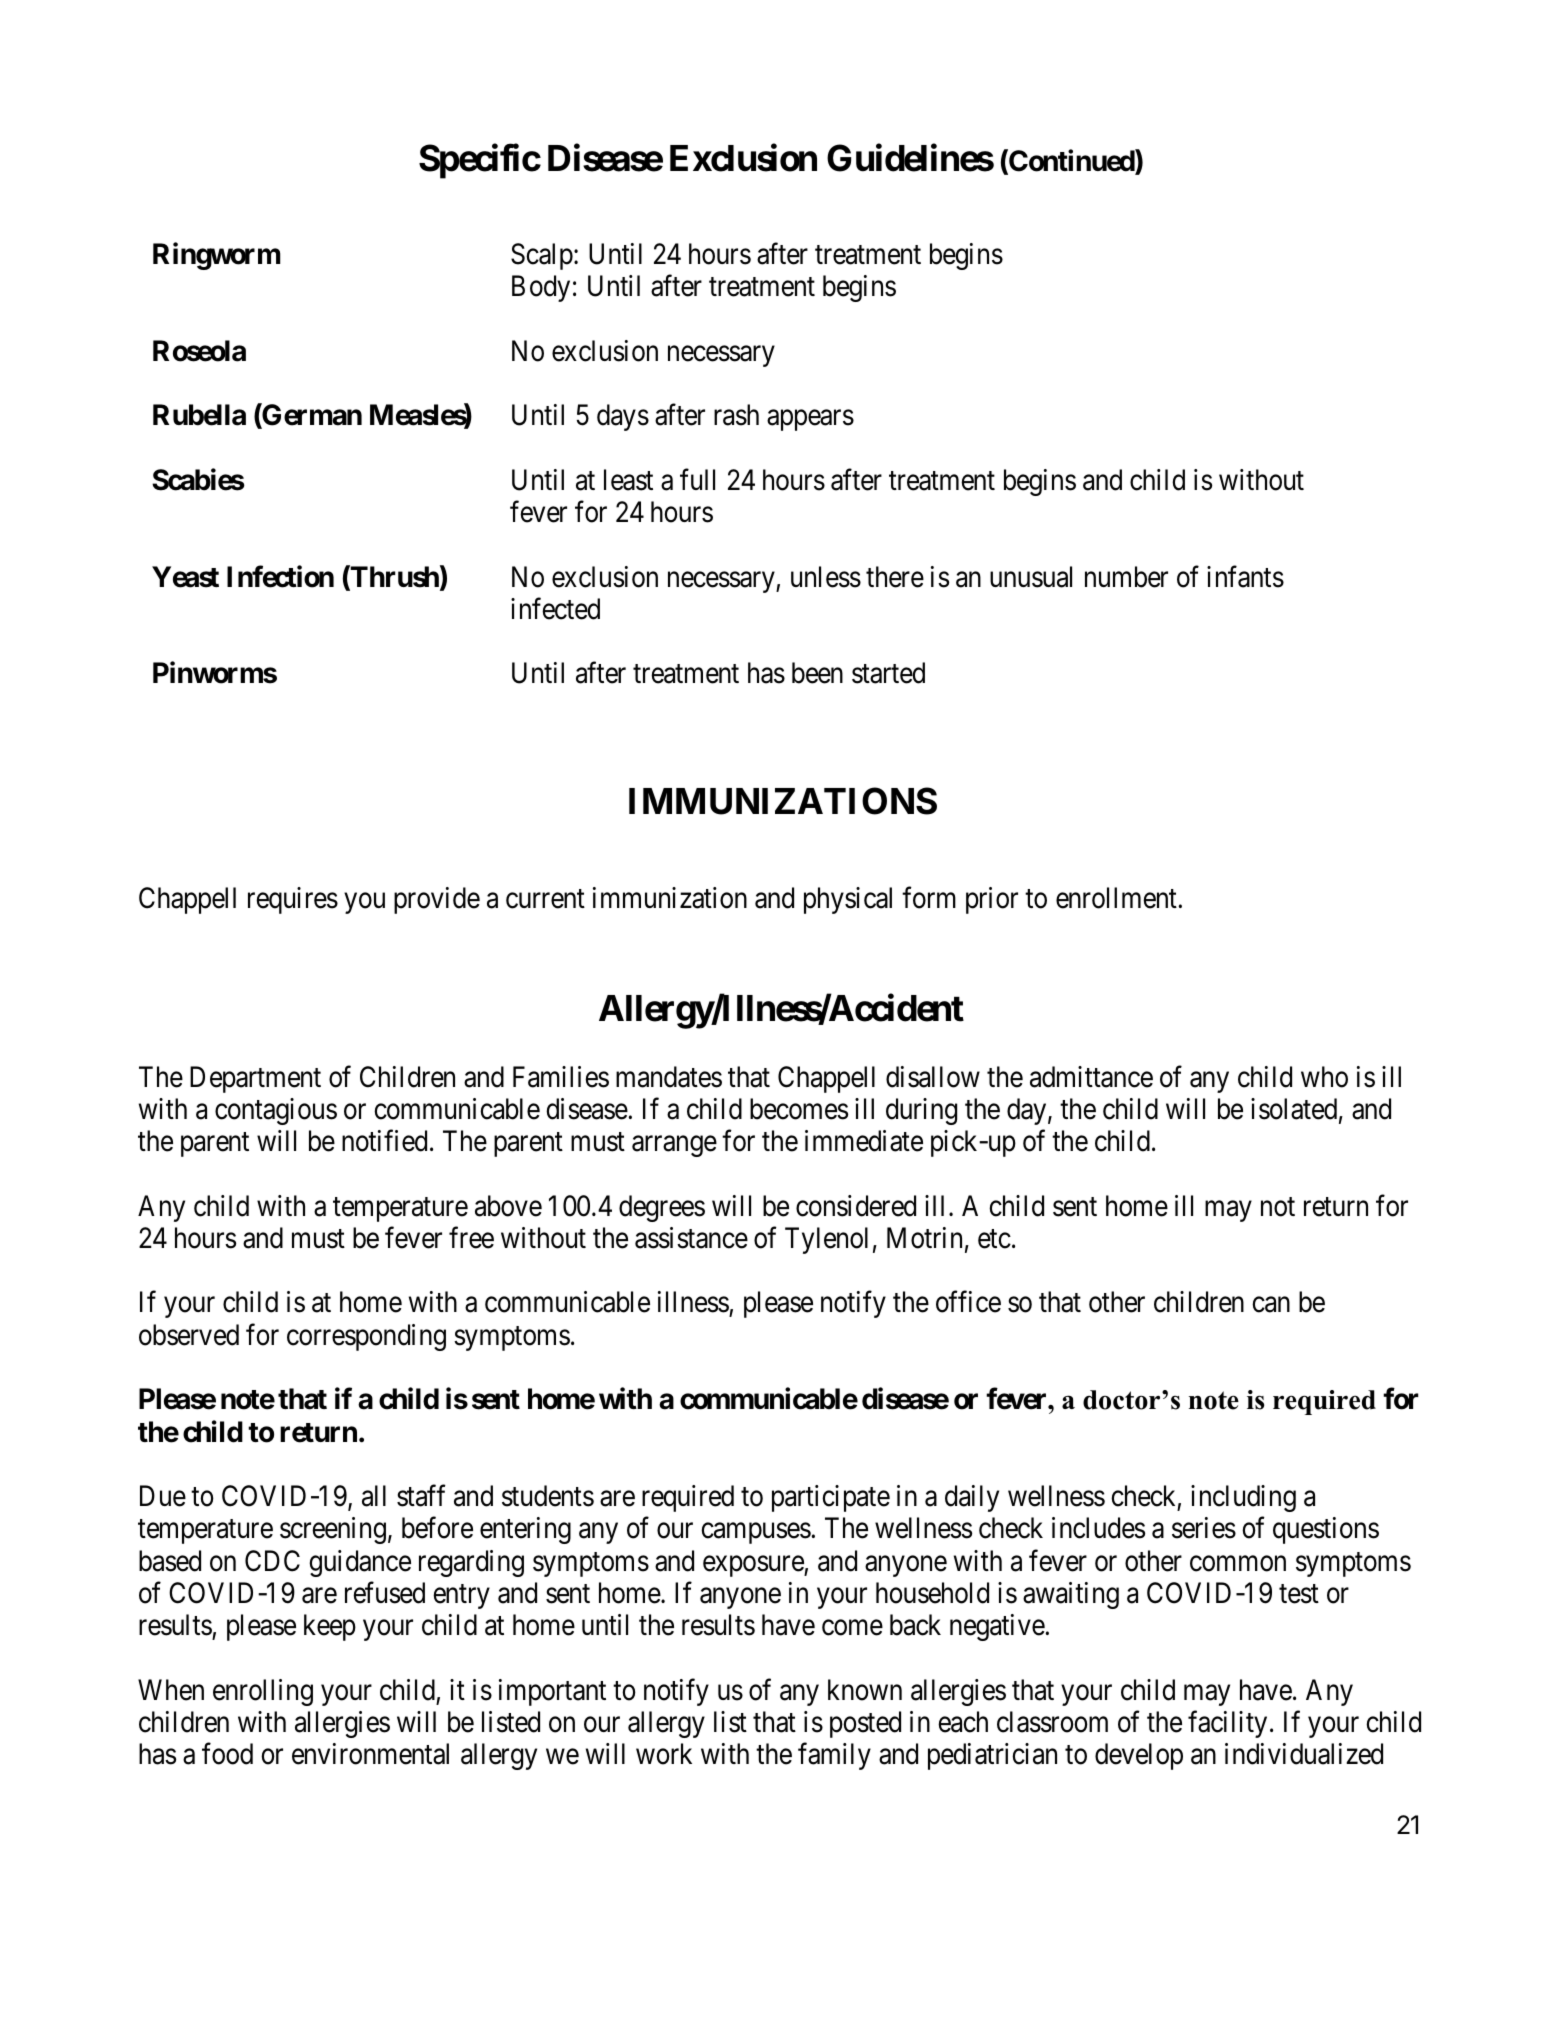 The width and height of the page is (1562, 2021). Describe the element at coordinates (1271, 1305) in the page. I see `can` at that location.
